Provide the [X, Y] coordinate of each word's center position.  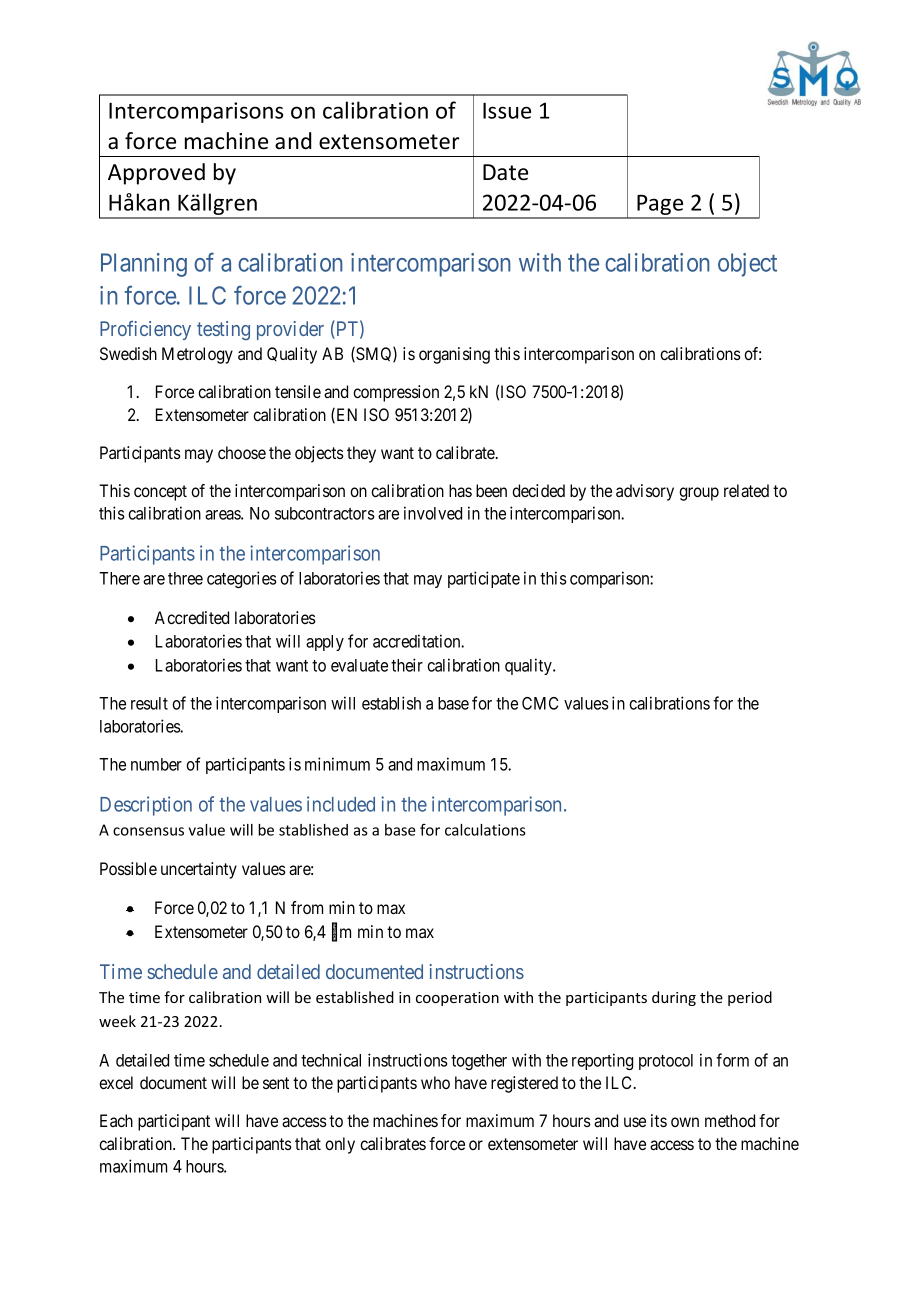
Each [116, 1120]
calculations [485, 830]
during [674, 998]
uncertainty [199, 870]
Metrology [197, 355]
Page [660, 206]
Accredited [192, 617]
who [435, 1082]
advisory [645, 492]
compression [396, 393]
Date [505, 172]
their [407, 665]
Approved [156, 174]
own [685, 1122]
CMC [540, 703]
